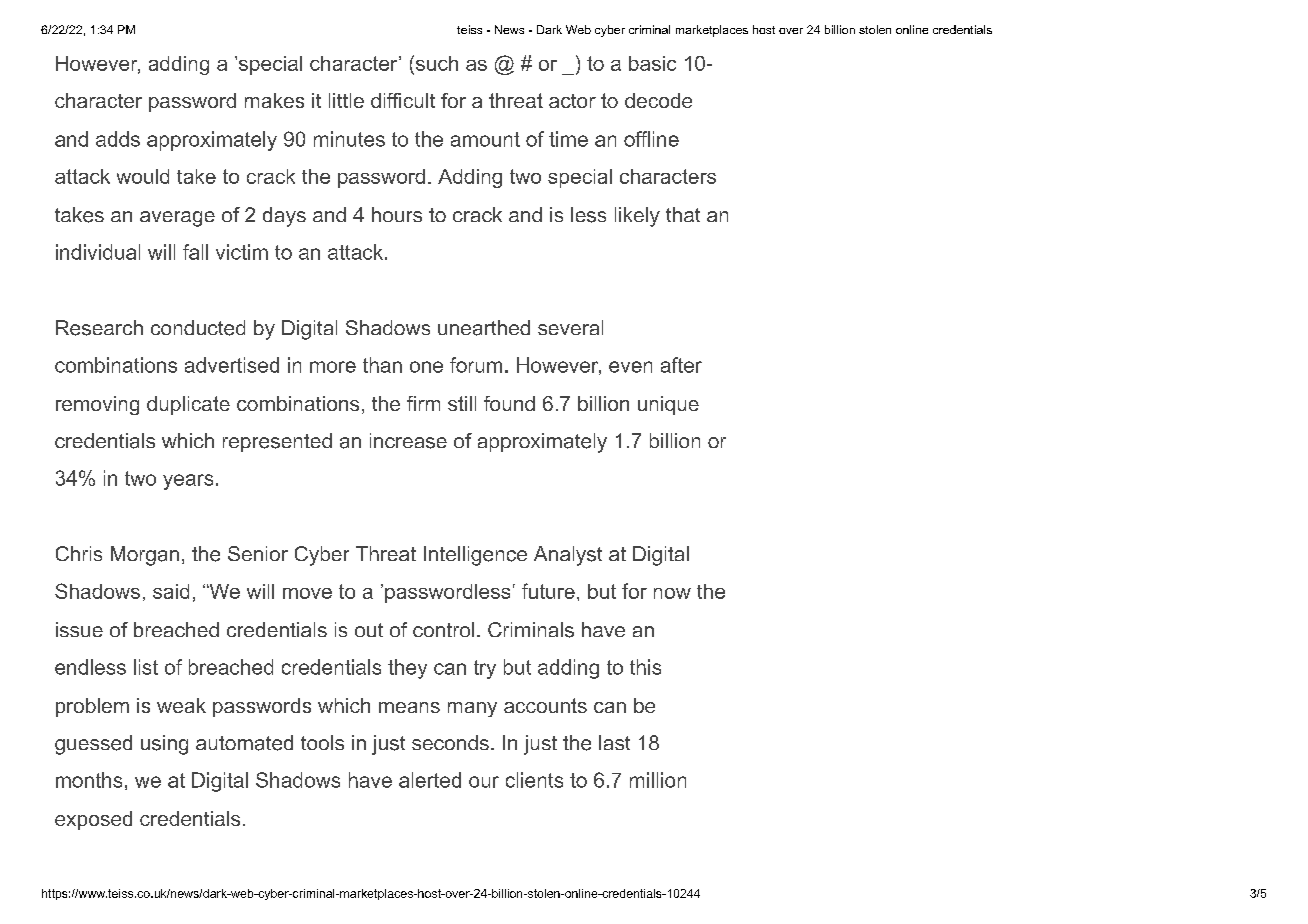 Image resolution: width=1308 pixels, height=924 pixels. I want to click on Morgan, so click(145, 556).
